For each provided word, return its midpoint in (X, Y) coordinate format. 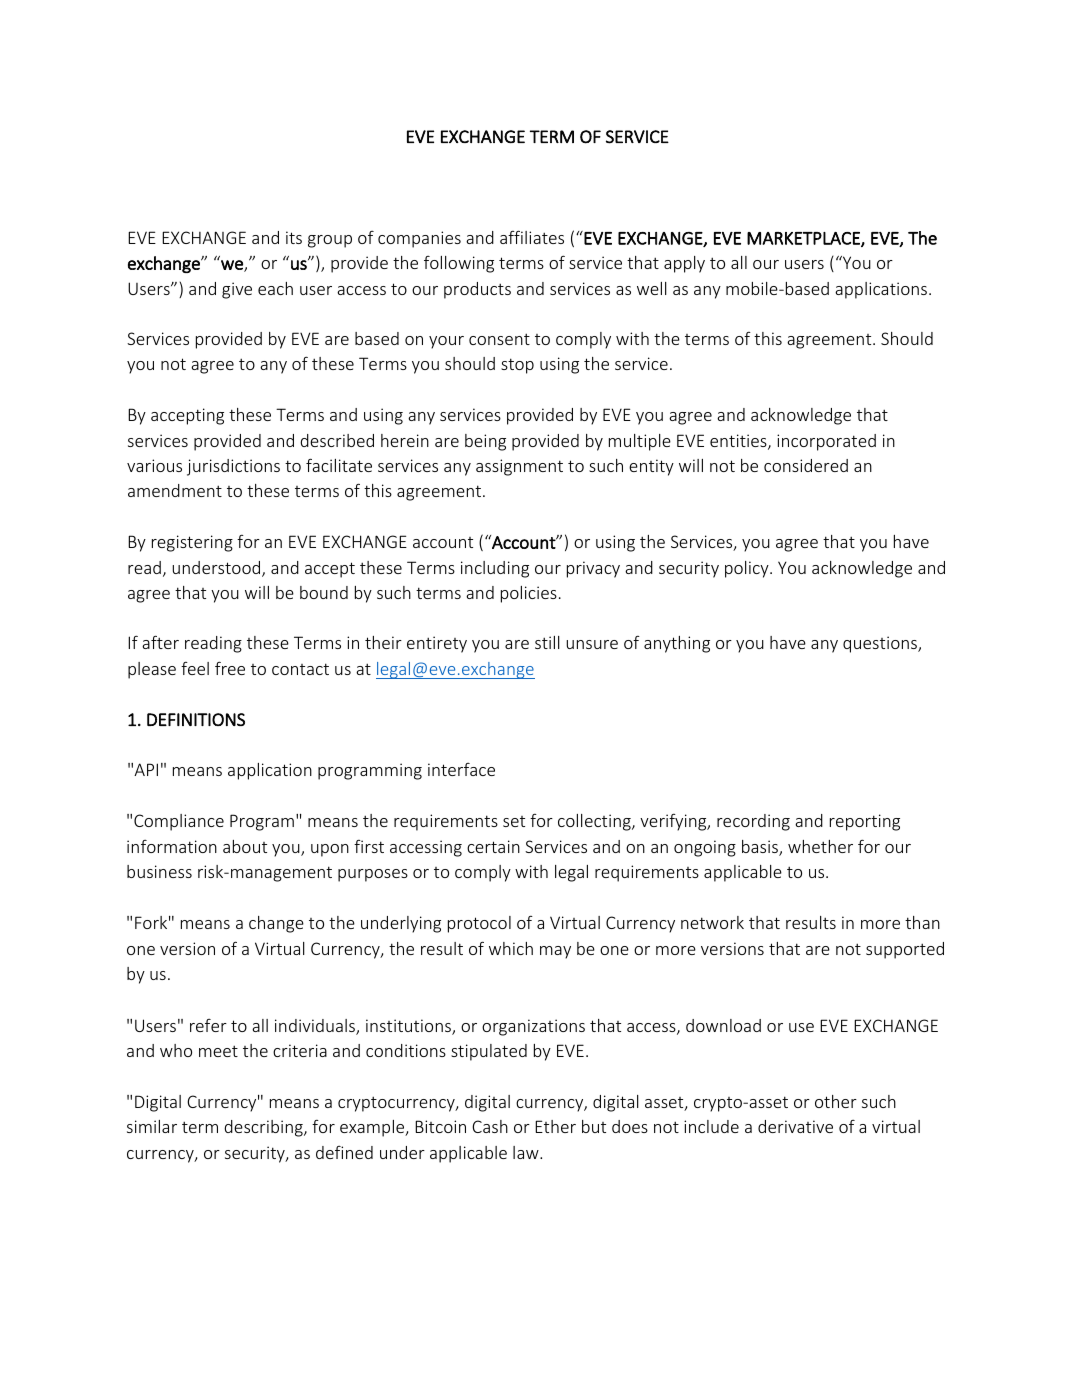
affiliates (532, 237)
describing (264, 1128)
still (547, 642)
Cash (490, 1126)
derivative (795, 1126)
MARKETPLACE (804, 239)
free (230, 668)
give (237, 290)
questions (881, 644)
